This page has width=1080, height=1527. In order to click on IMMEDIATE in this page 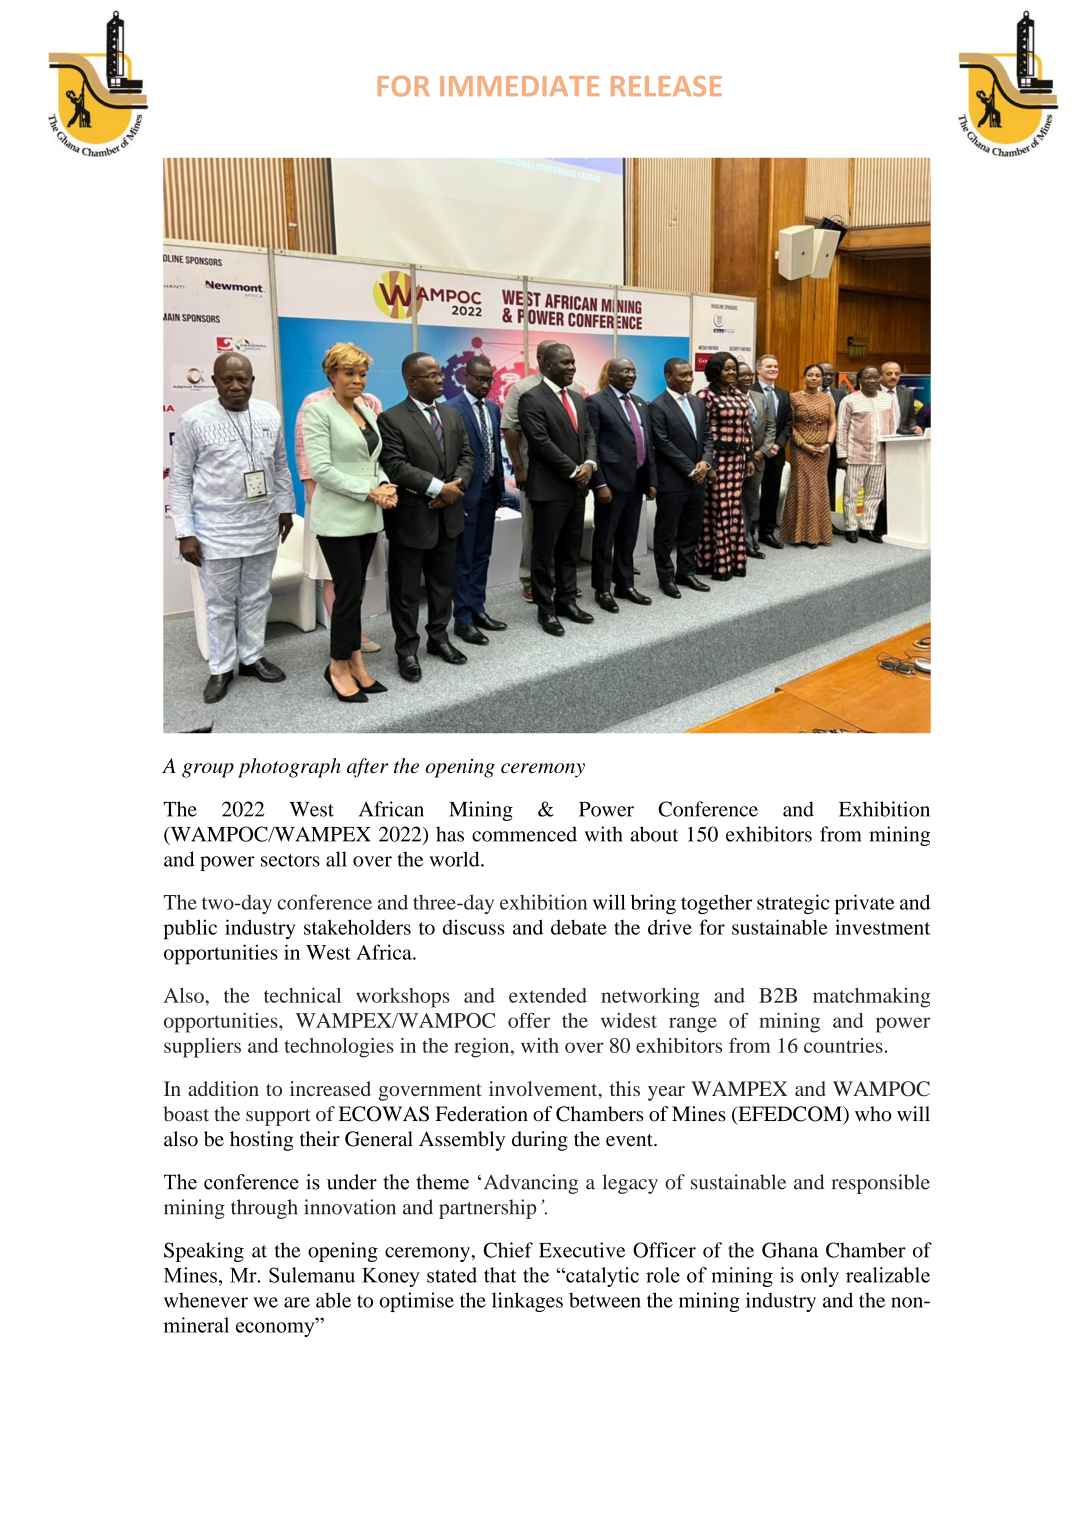, I will do `click(519, 86)`.
